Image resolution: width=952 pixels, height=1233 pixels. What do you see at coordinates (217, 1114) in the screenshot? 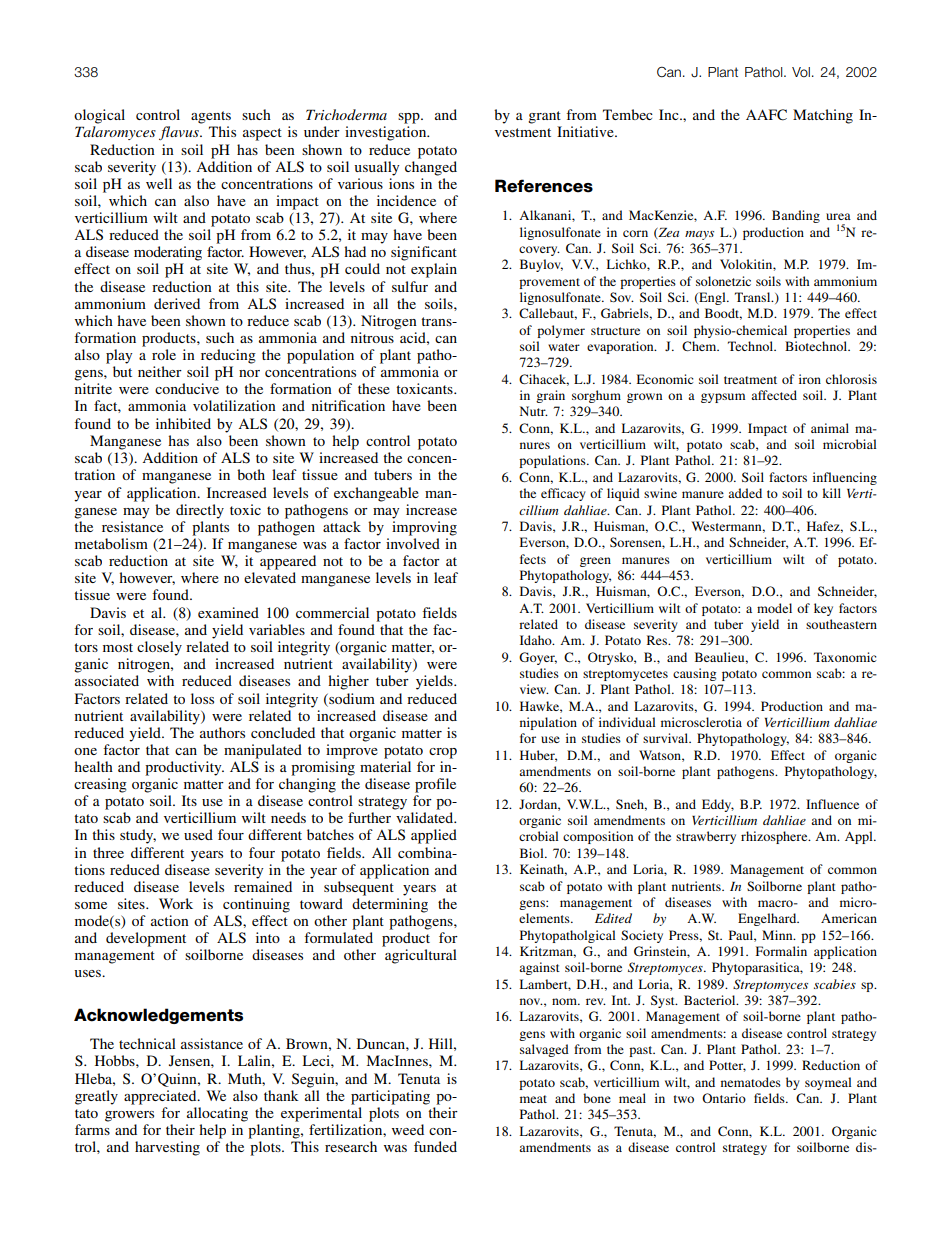
I see `allocating` at bounding box center [217, 1114].
